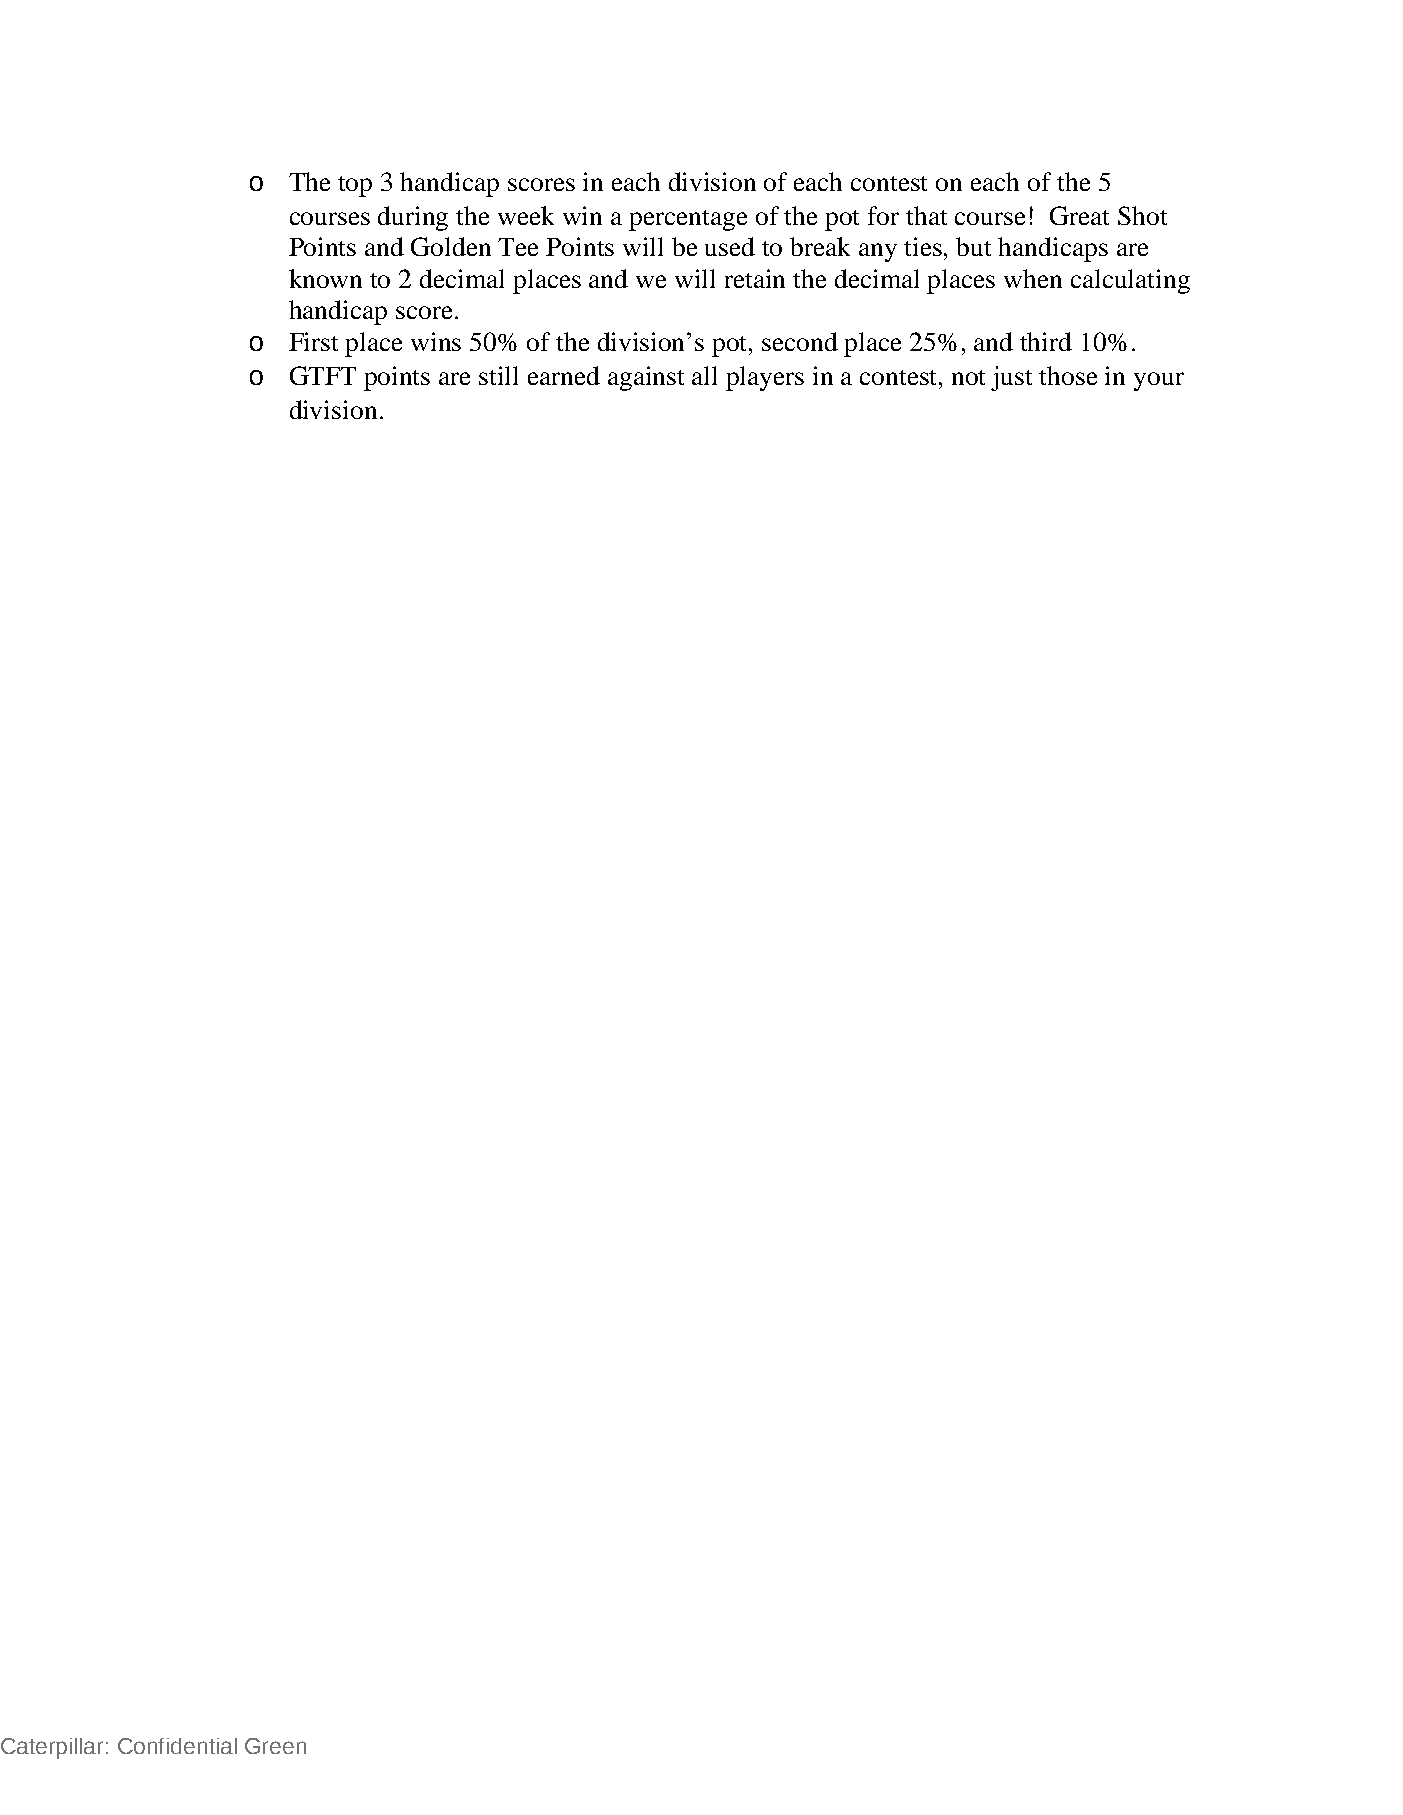 This screenshot has width=1403, height=1815. Describe the element at coordinates (325, 278) in the screenshot. I see `known` at that location.
